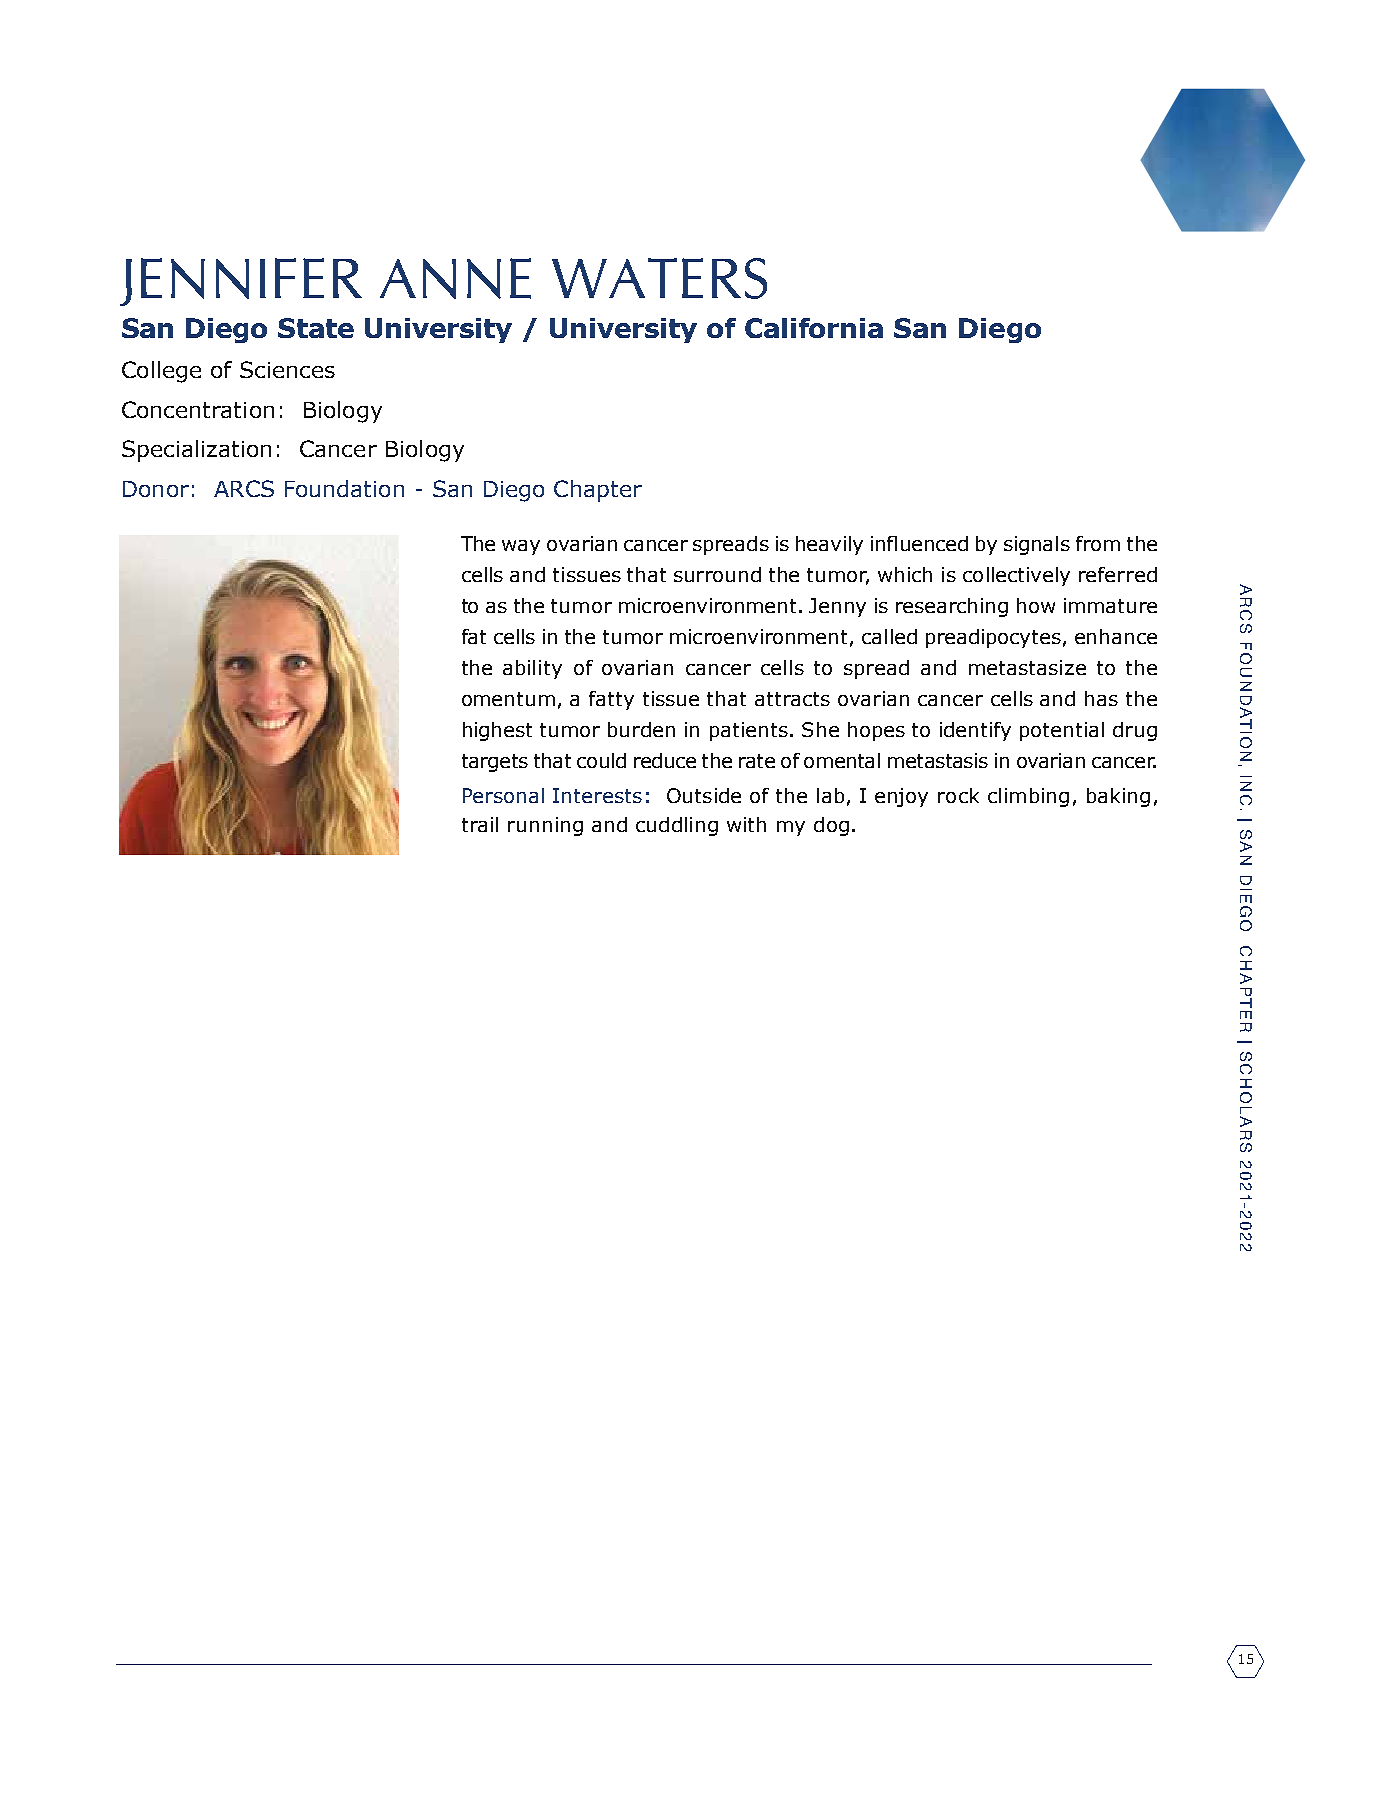 This screenshot has width=1395, height=1805. I want to click on trail, so click(480, 824).
